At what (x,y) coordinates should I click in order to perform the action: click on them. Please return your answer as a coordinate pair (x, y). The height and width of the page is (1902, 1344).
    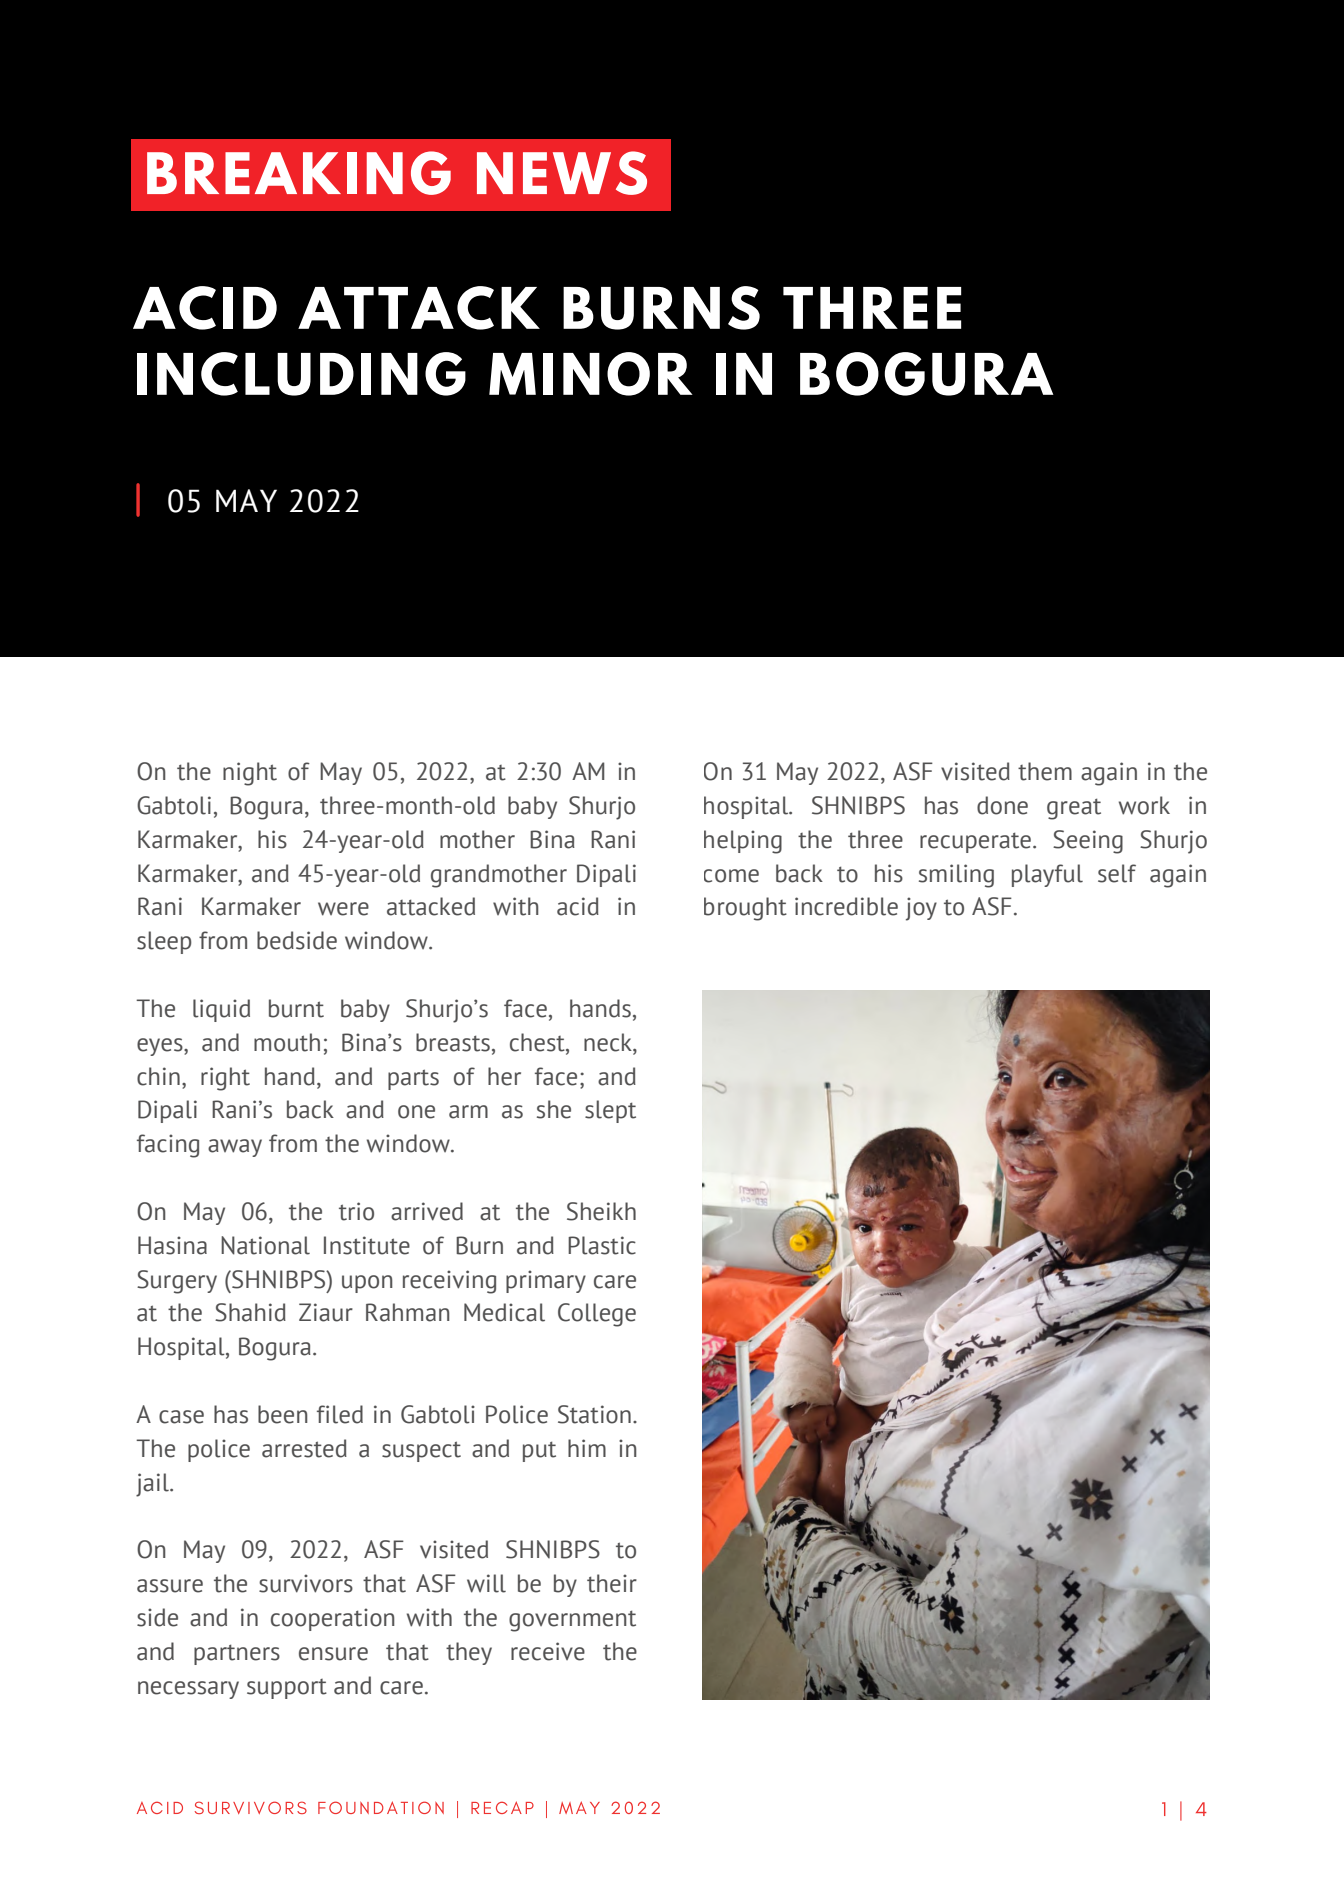
    Looking at the image, I should click on (1045, 771).
